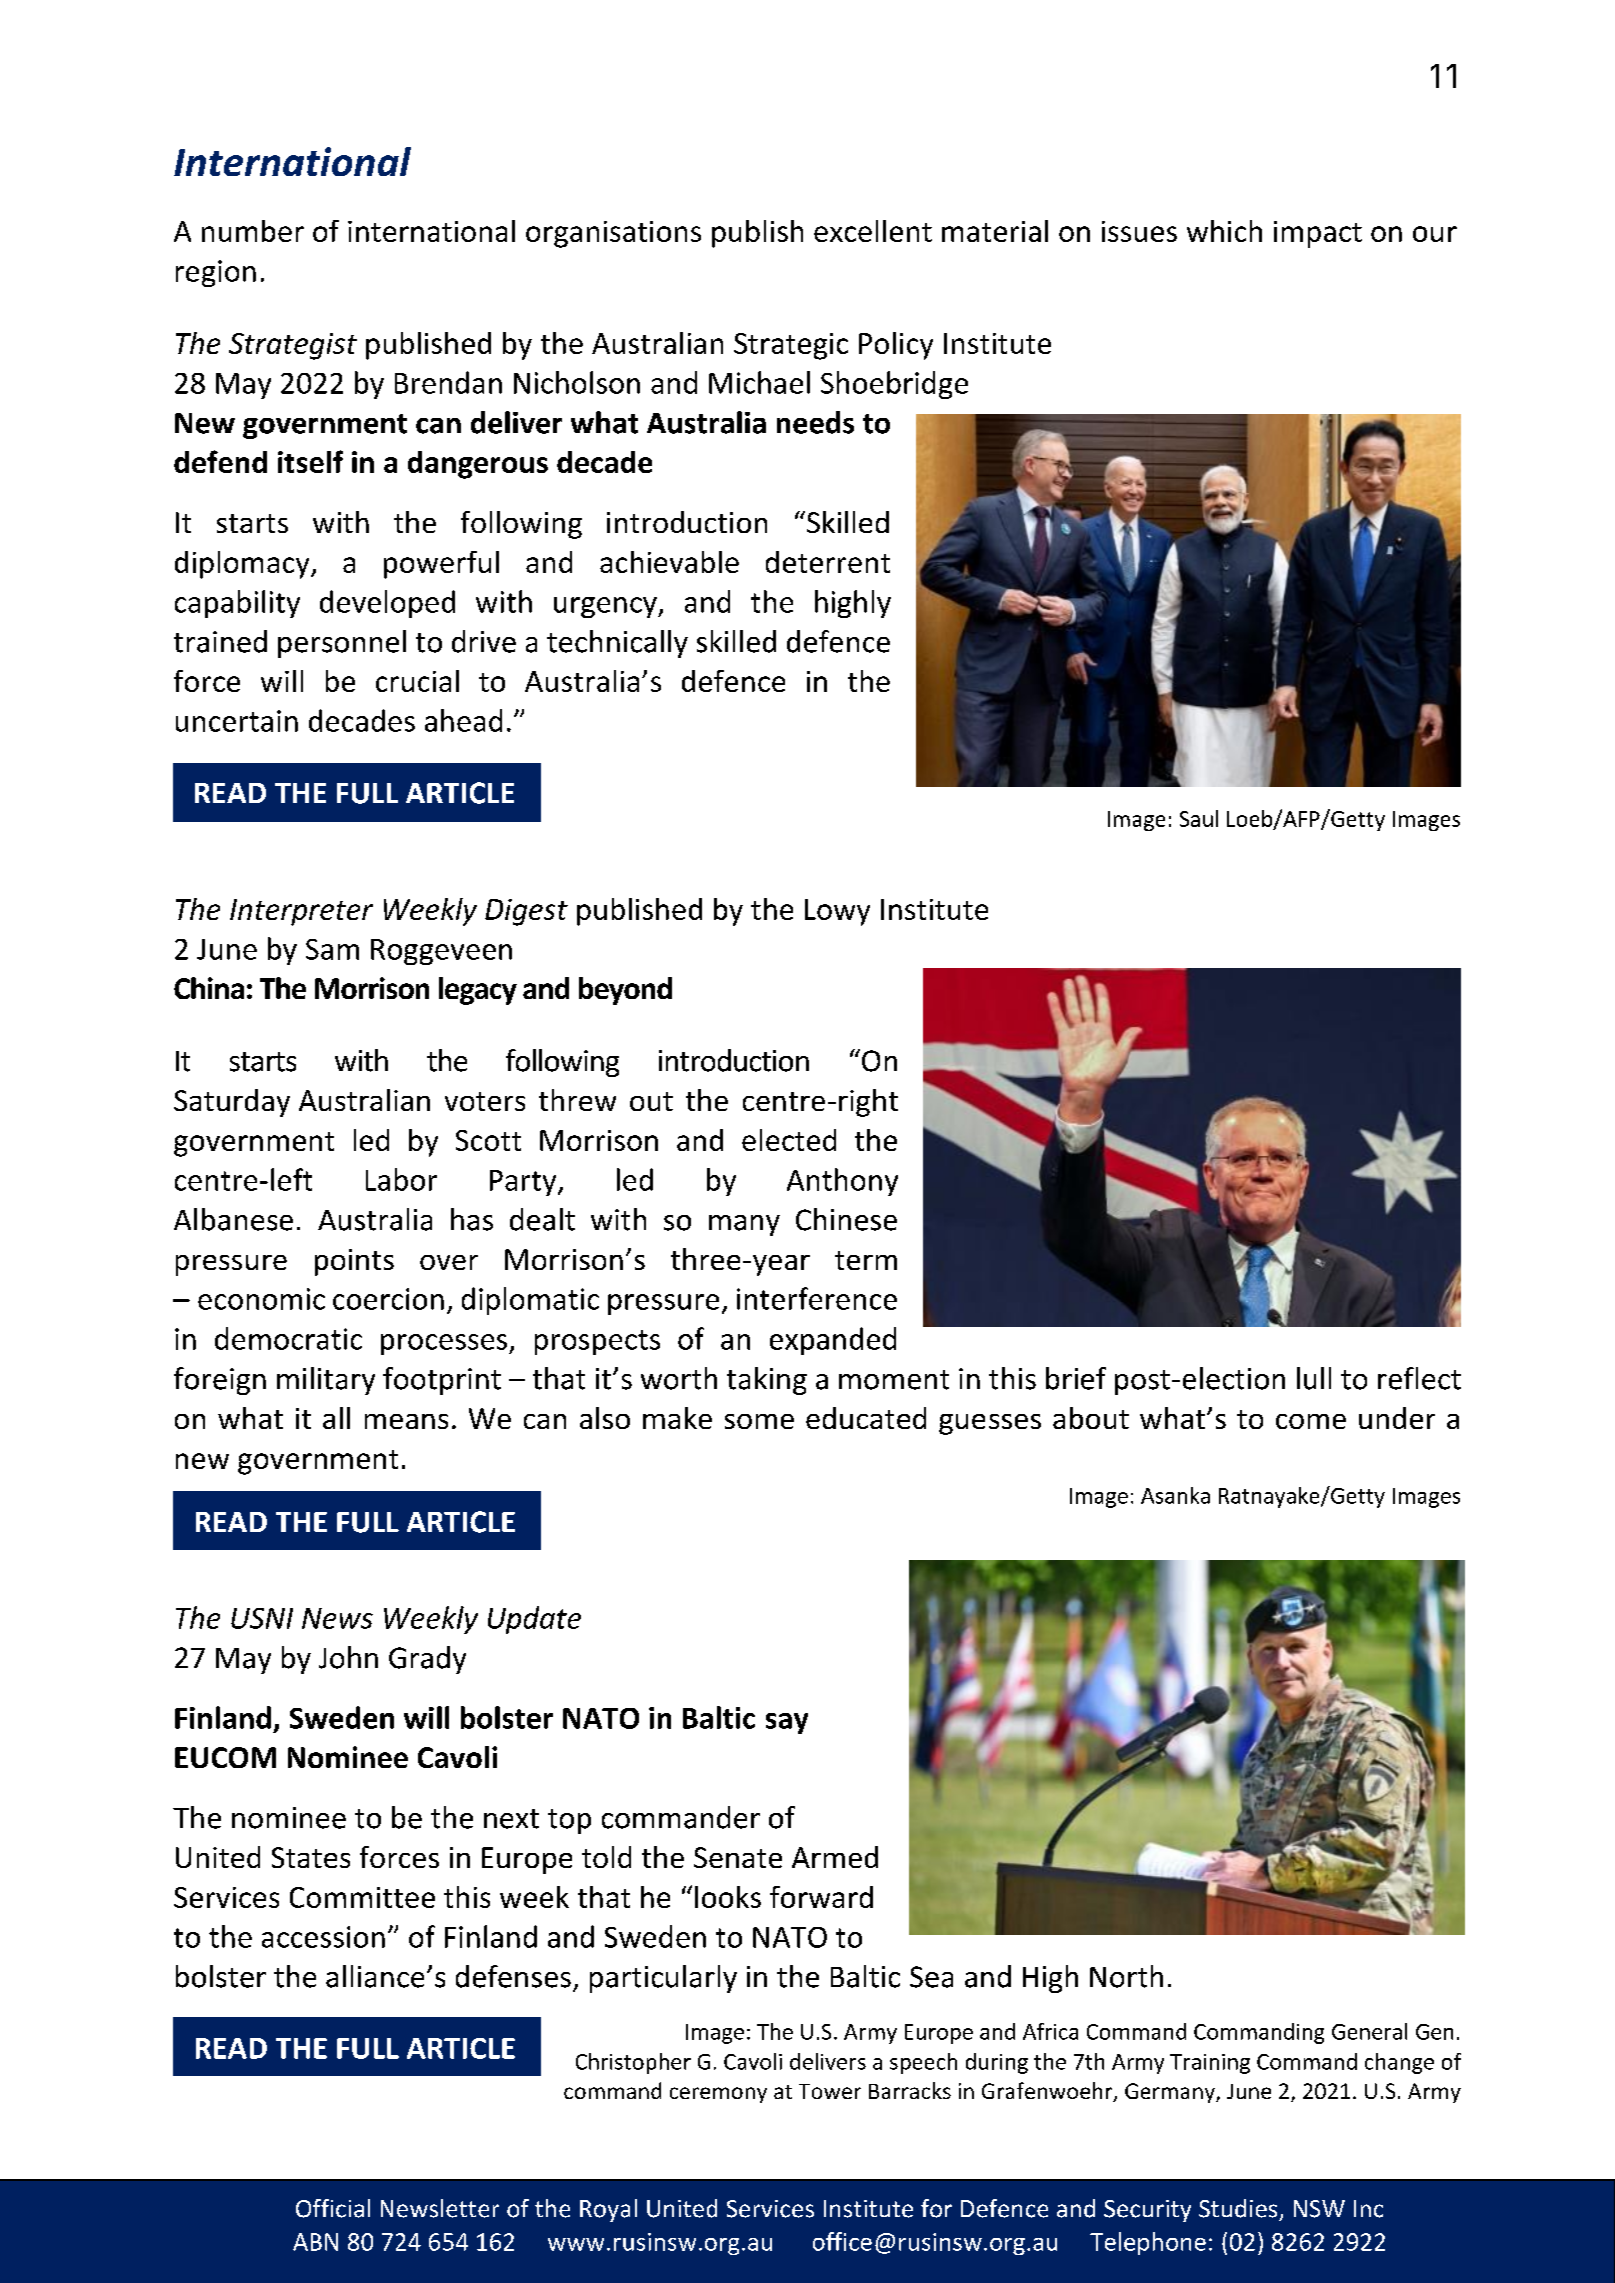 This screenshot has width=1615, height=2283. What do you see at coordinates (1318, 234) in the screenshot?
I see `impact` at bounding box center [1318, 234].
